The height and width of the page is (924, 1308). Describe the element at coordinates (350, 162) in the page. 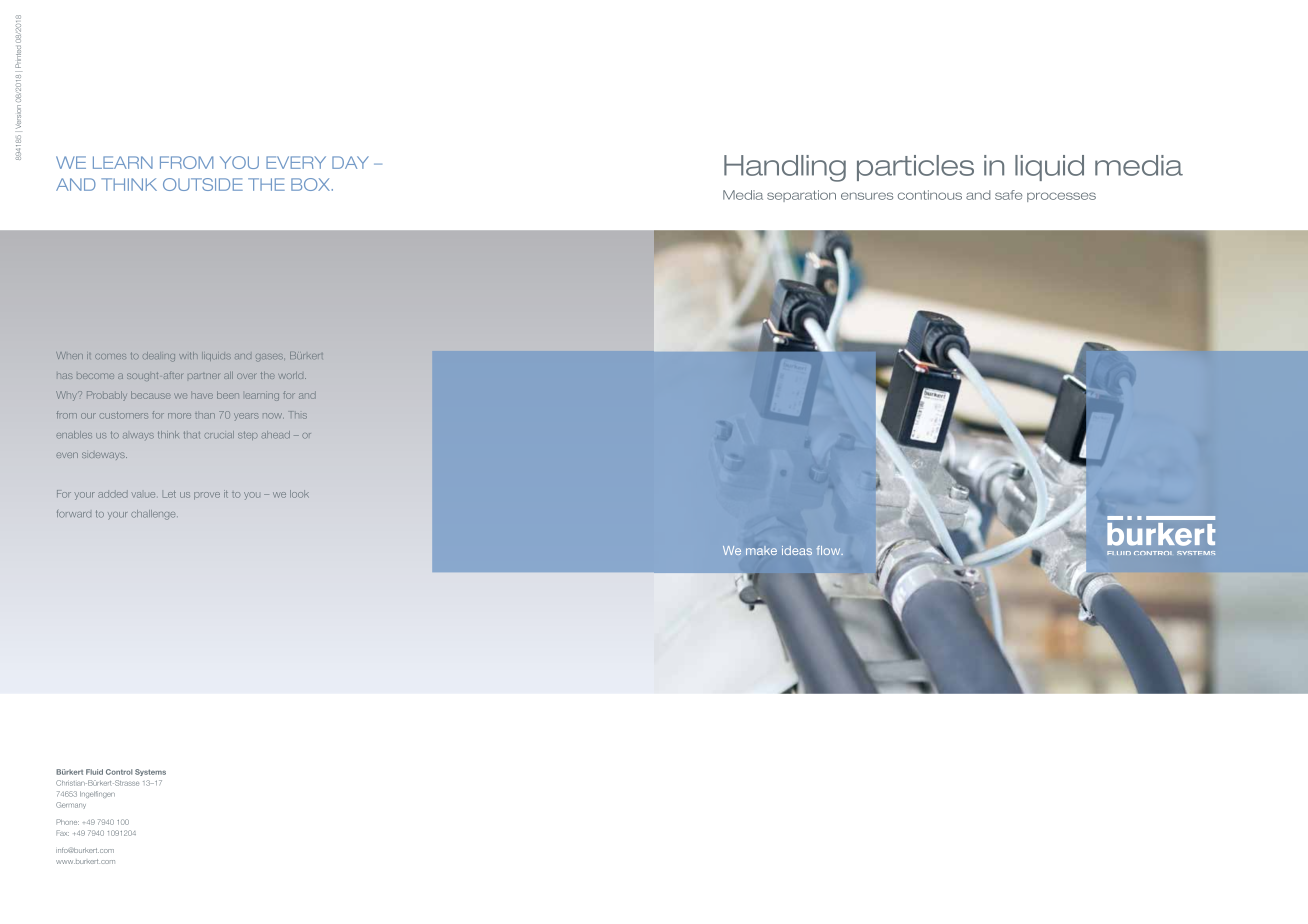

I see `DAY` at that location.
